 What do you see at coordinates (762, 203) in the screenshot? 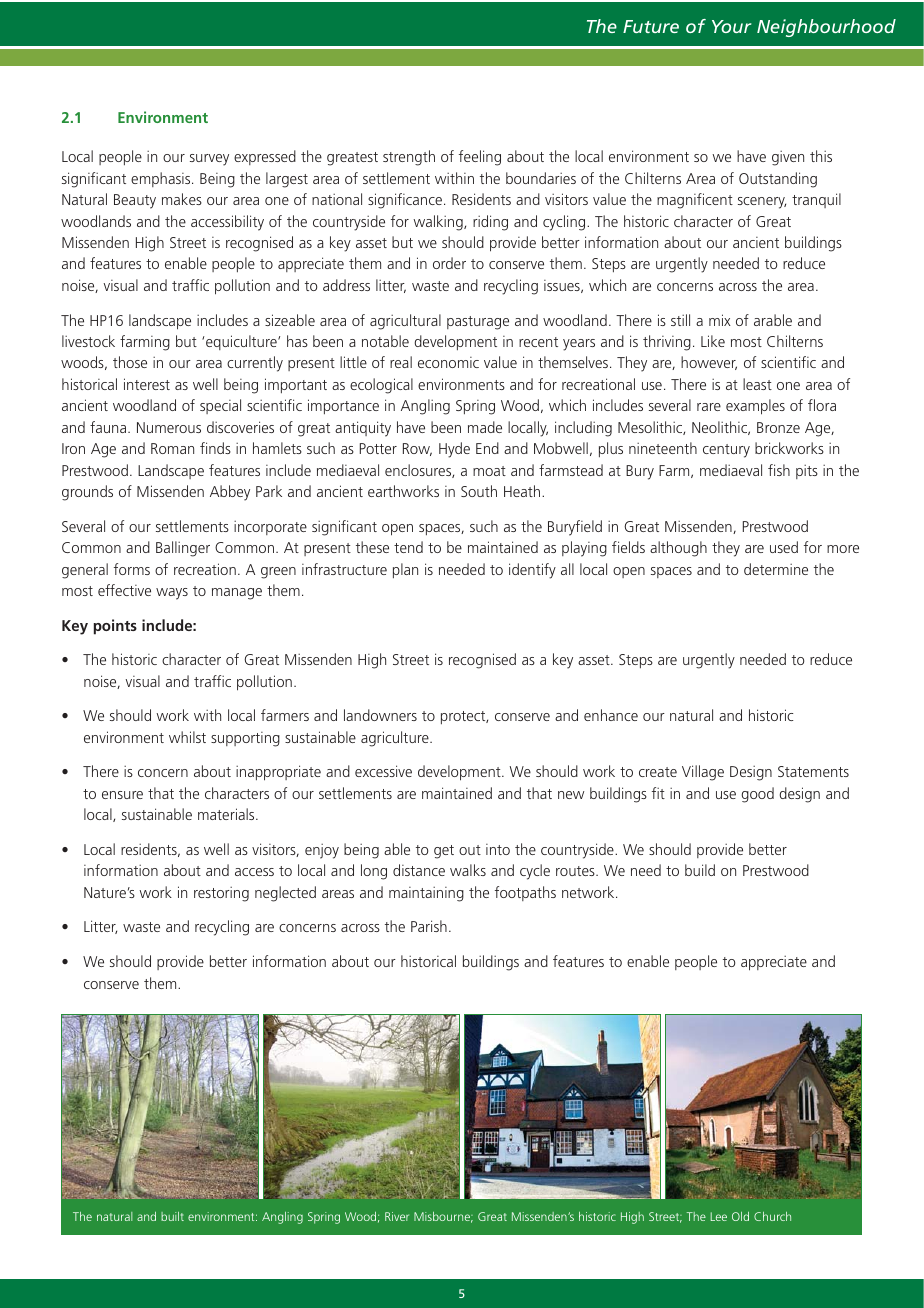
I see `scenery` at bounding box center [762, 203].
